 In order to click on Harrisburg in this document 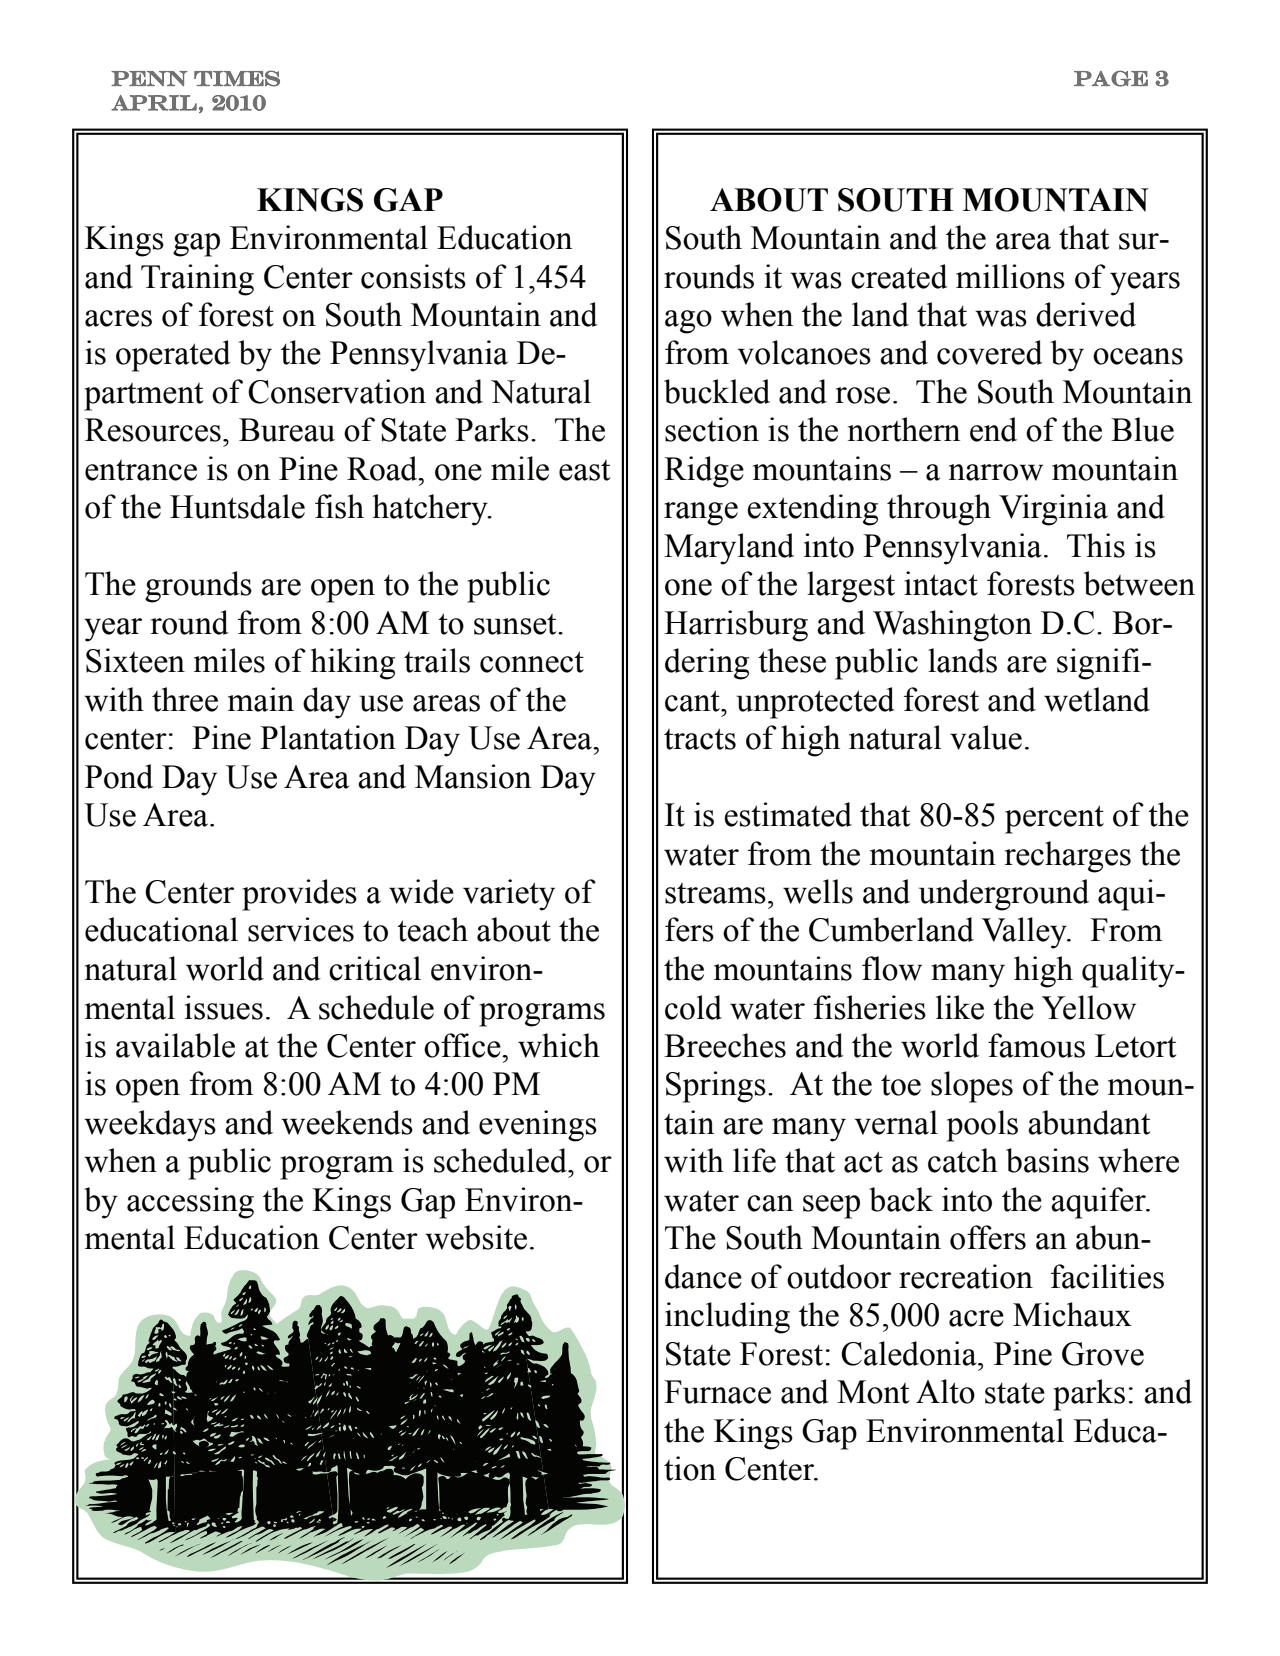, I will do `click(736, 626)`.
